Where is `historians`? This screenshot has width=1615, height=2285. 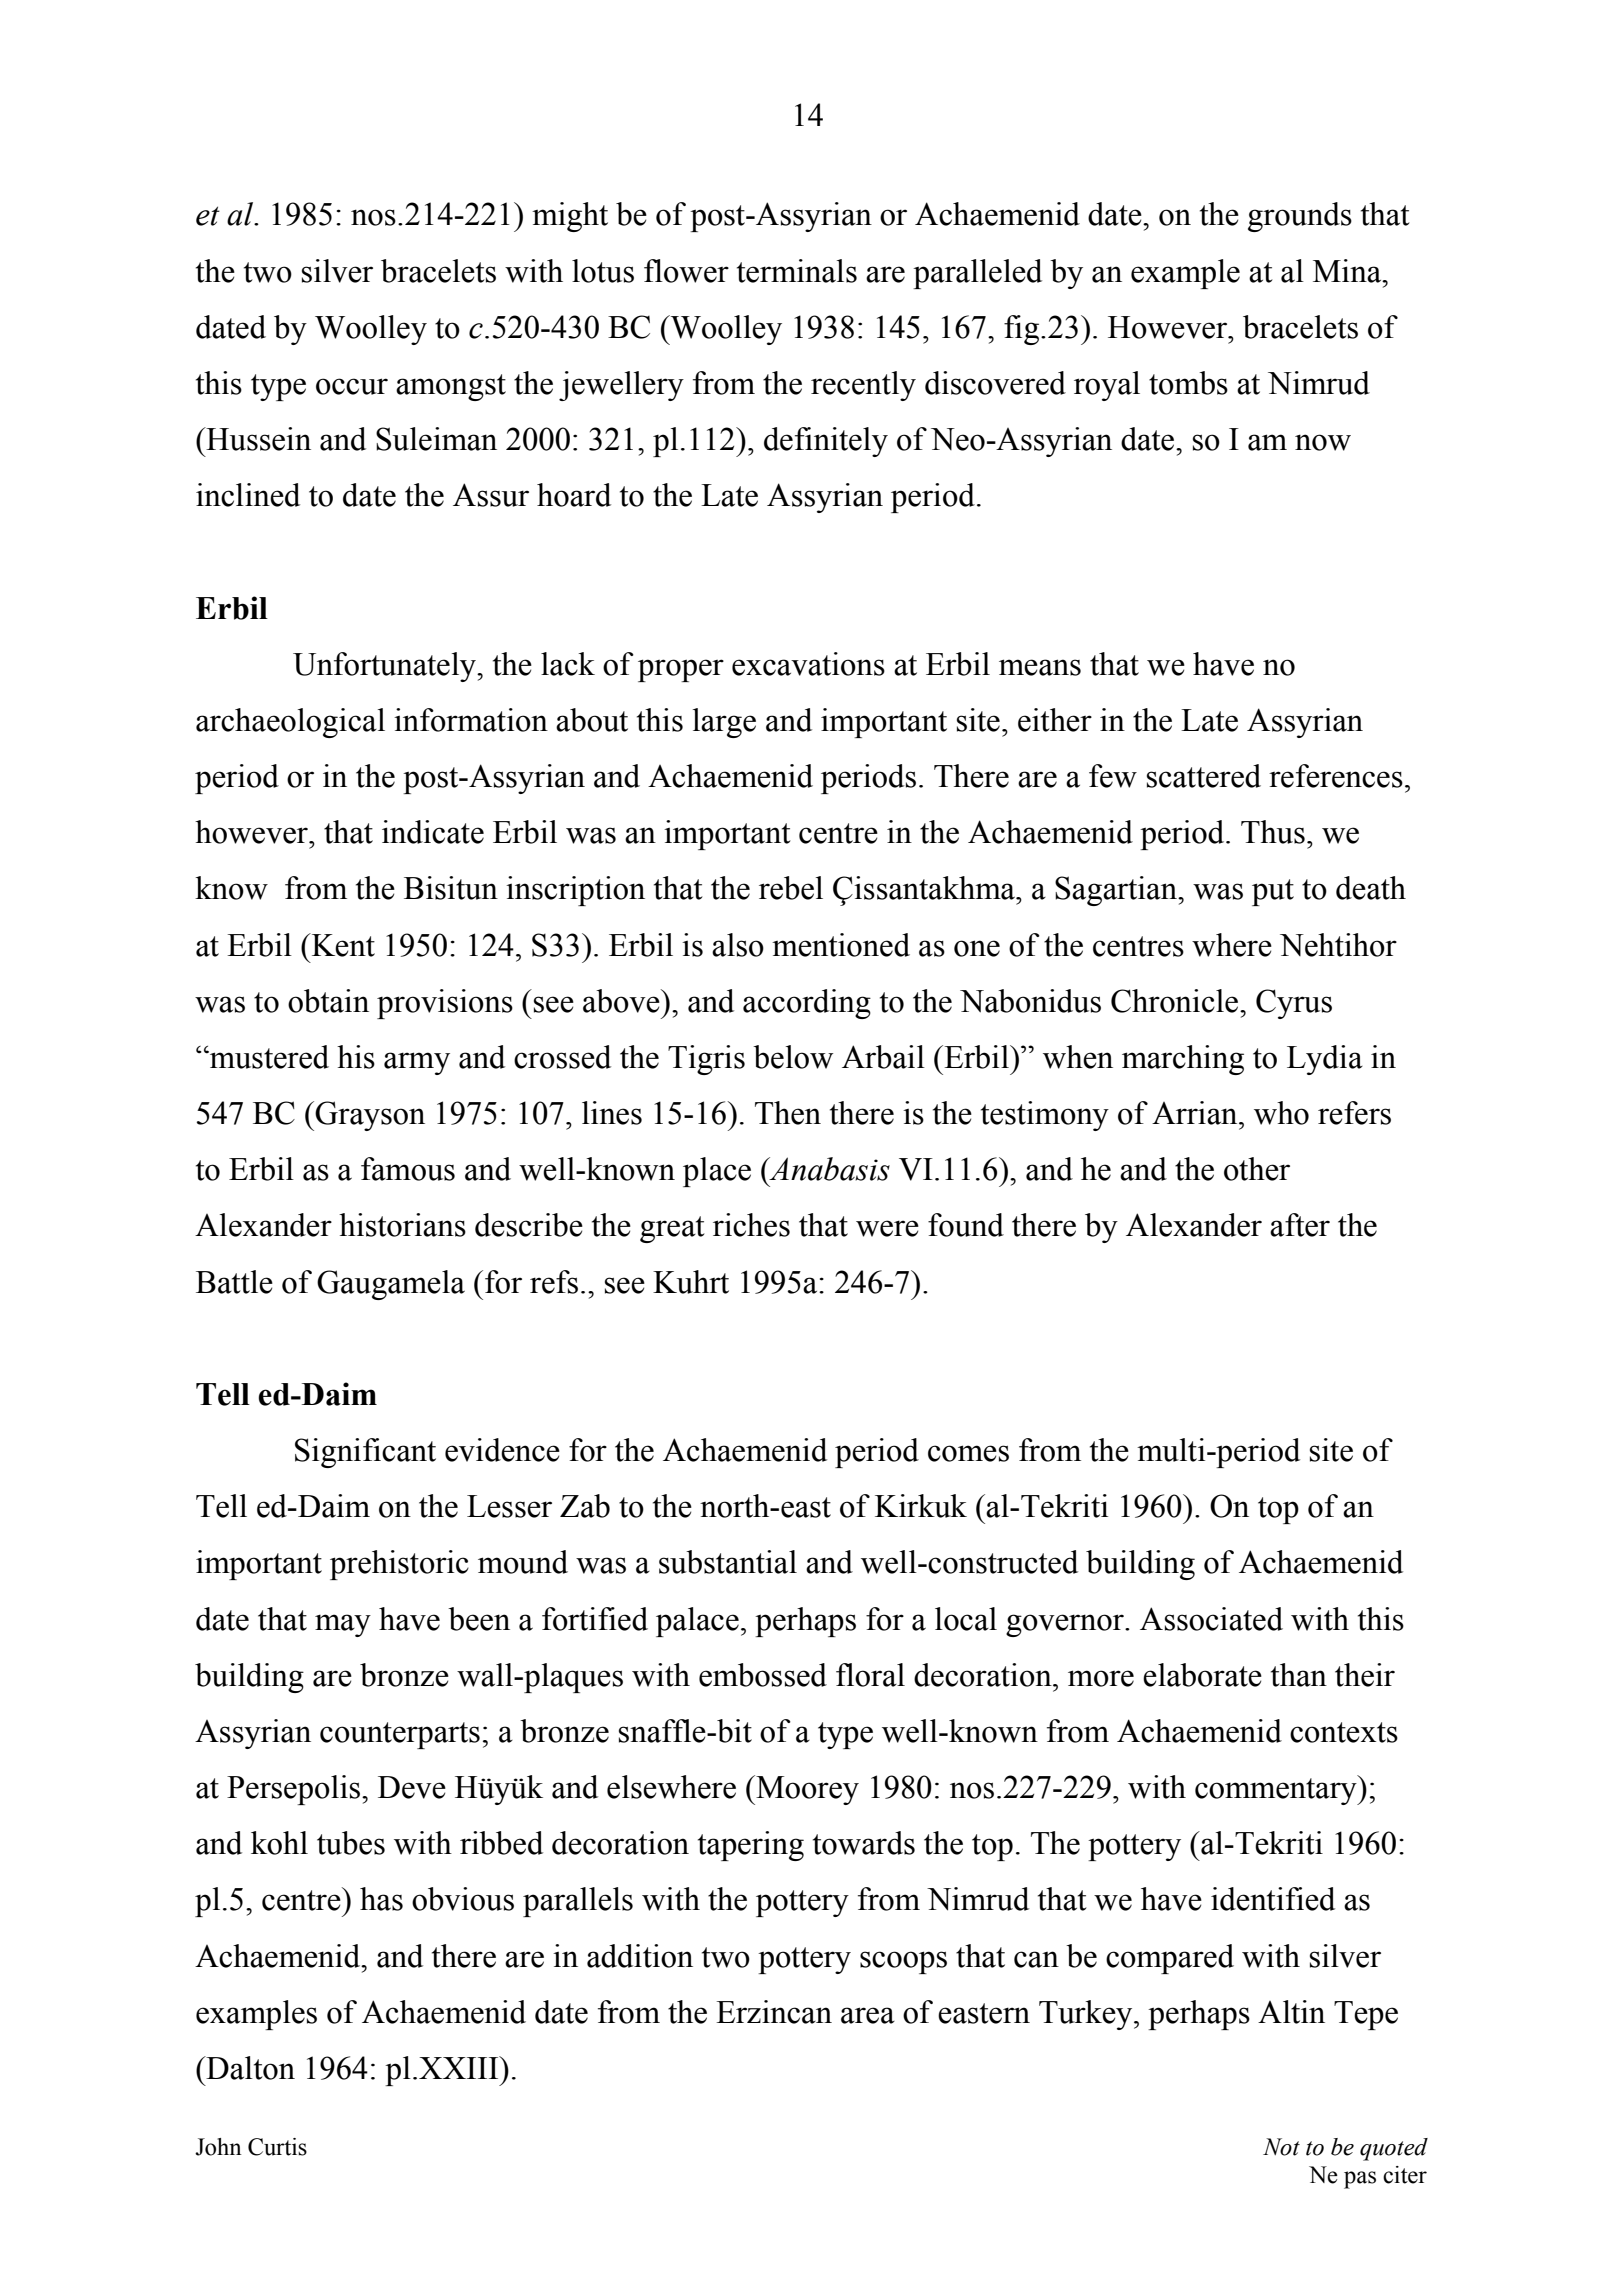 historians is located at coordinates (402, 1225).
